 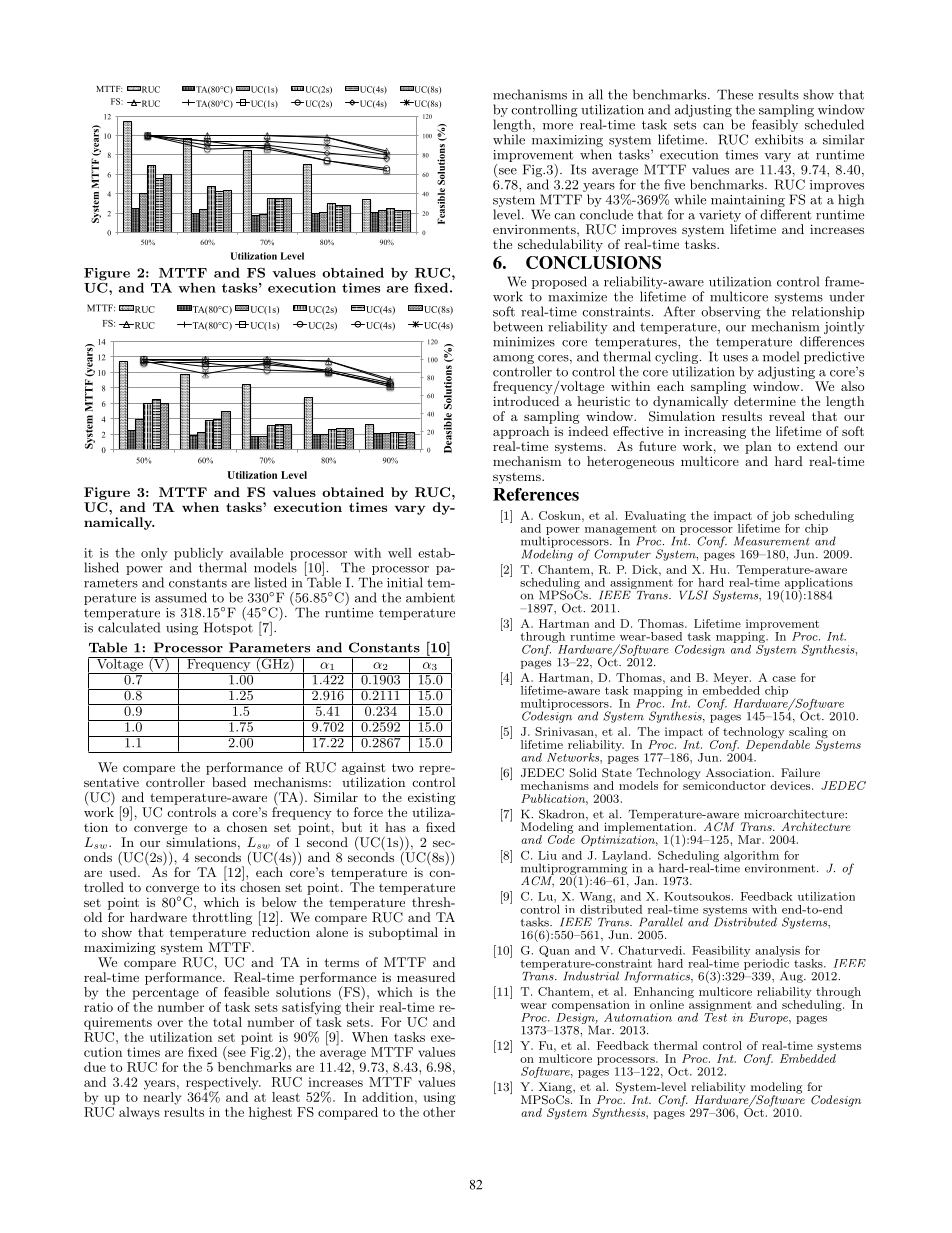 I want to click on ambient, so click(x=430, y=597).
